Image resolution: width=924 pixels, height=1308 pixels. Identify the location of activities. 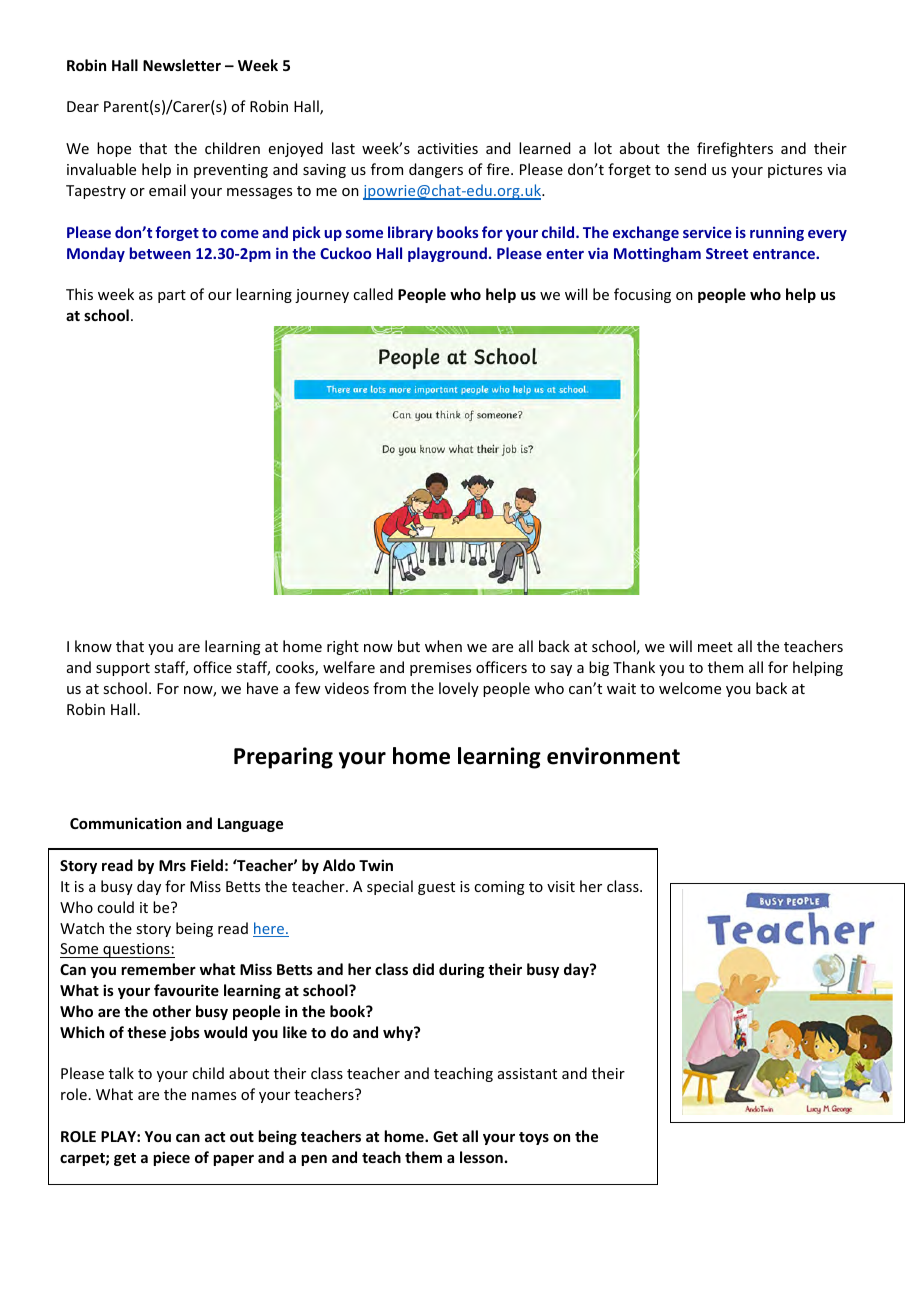
(448, 148).
